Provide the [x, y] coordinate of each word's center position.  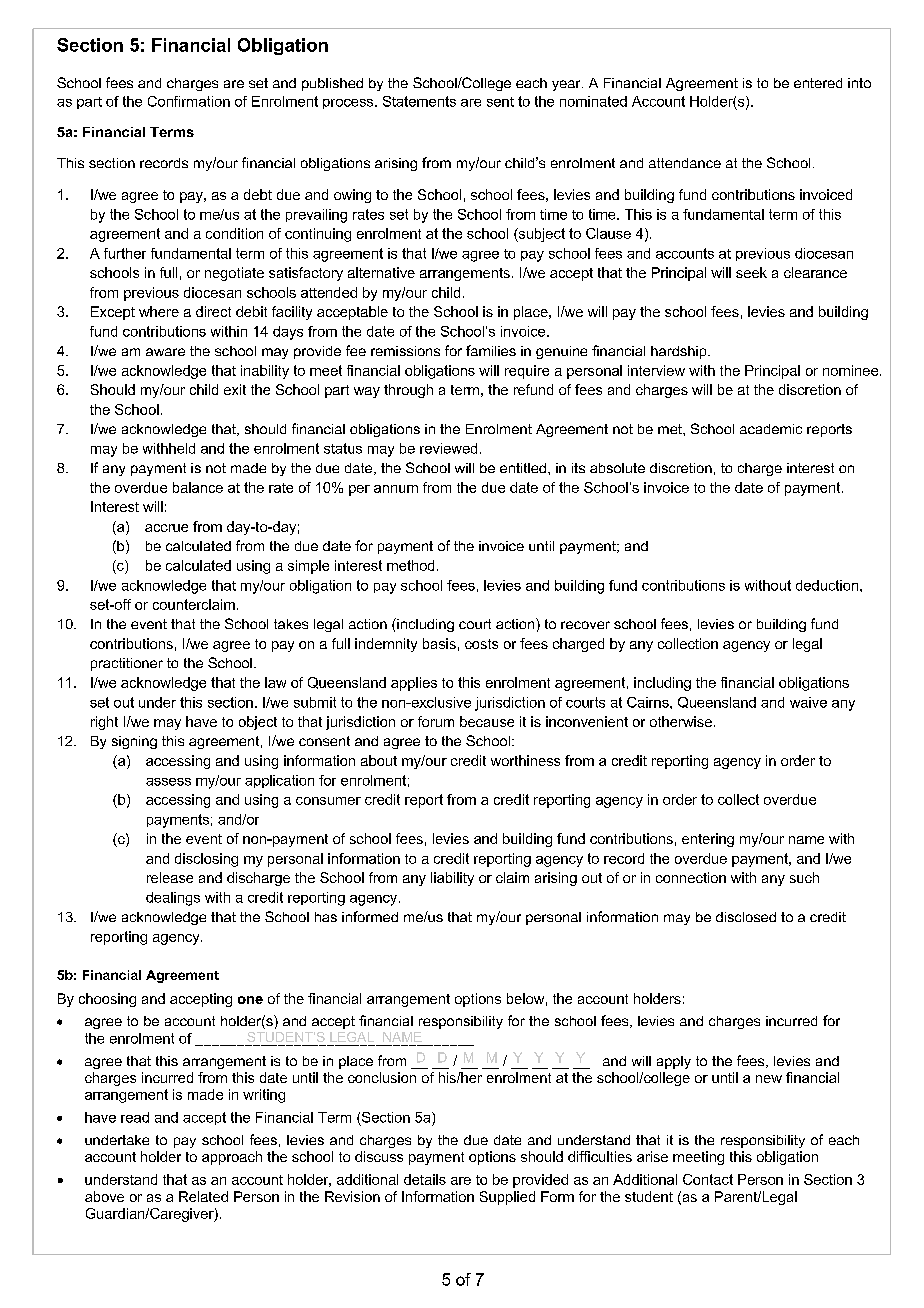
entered [818, 83]
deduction [828, 585]
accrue [166, 528]
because [487, 721]
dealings [173, 899]
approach [232, 1158]
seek [751, 272]
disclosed [746, 917]
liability [452, 879]
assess [168, 782]
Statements [419, 101]
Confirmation [189, 101]
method [410, 565]
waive [808, 702]
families [491, 350]
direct [213, 311]
